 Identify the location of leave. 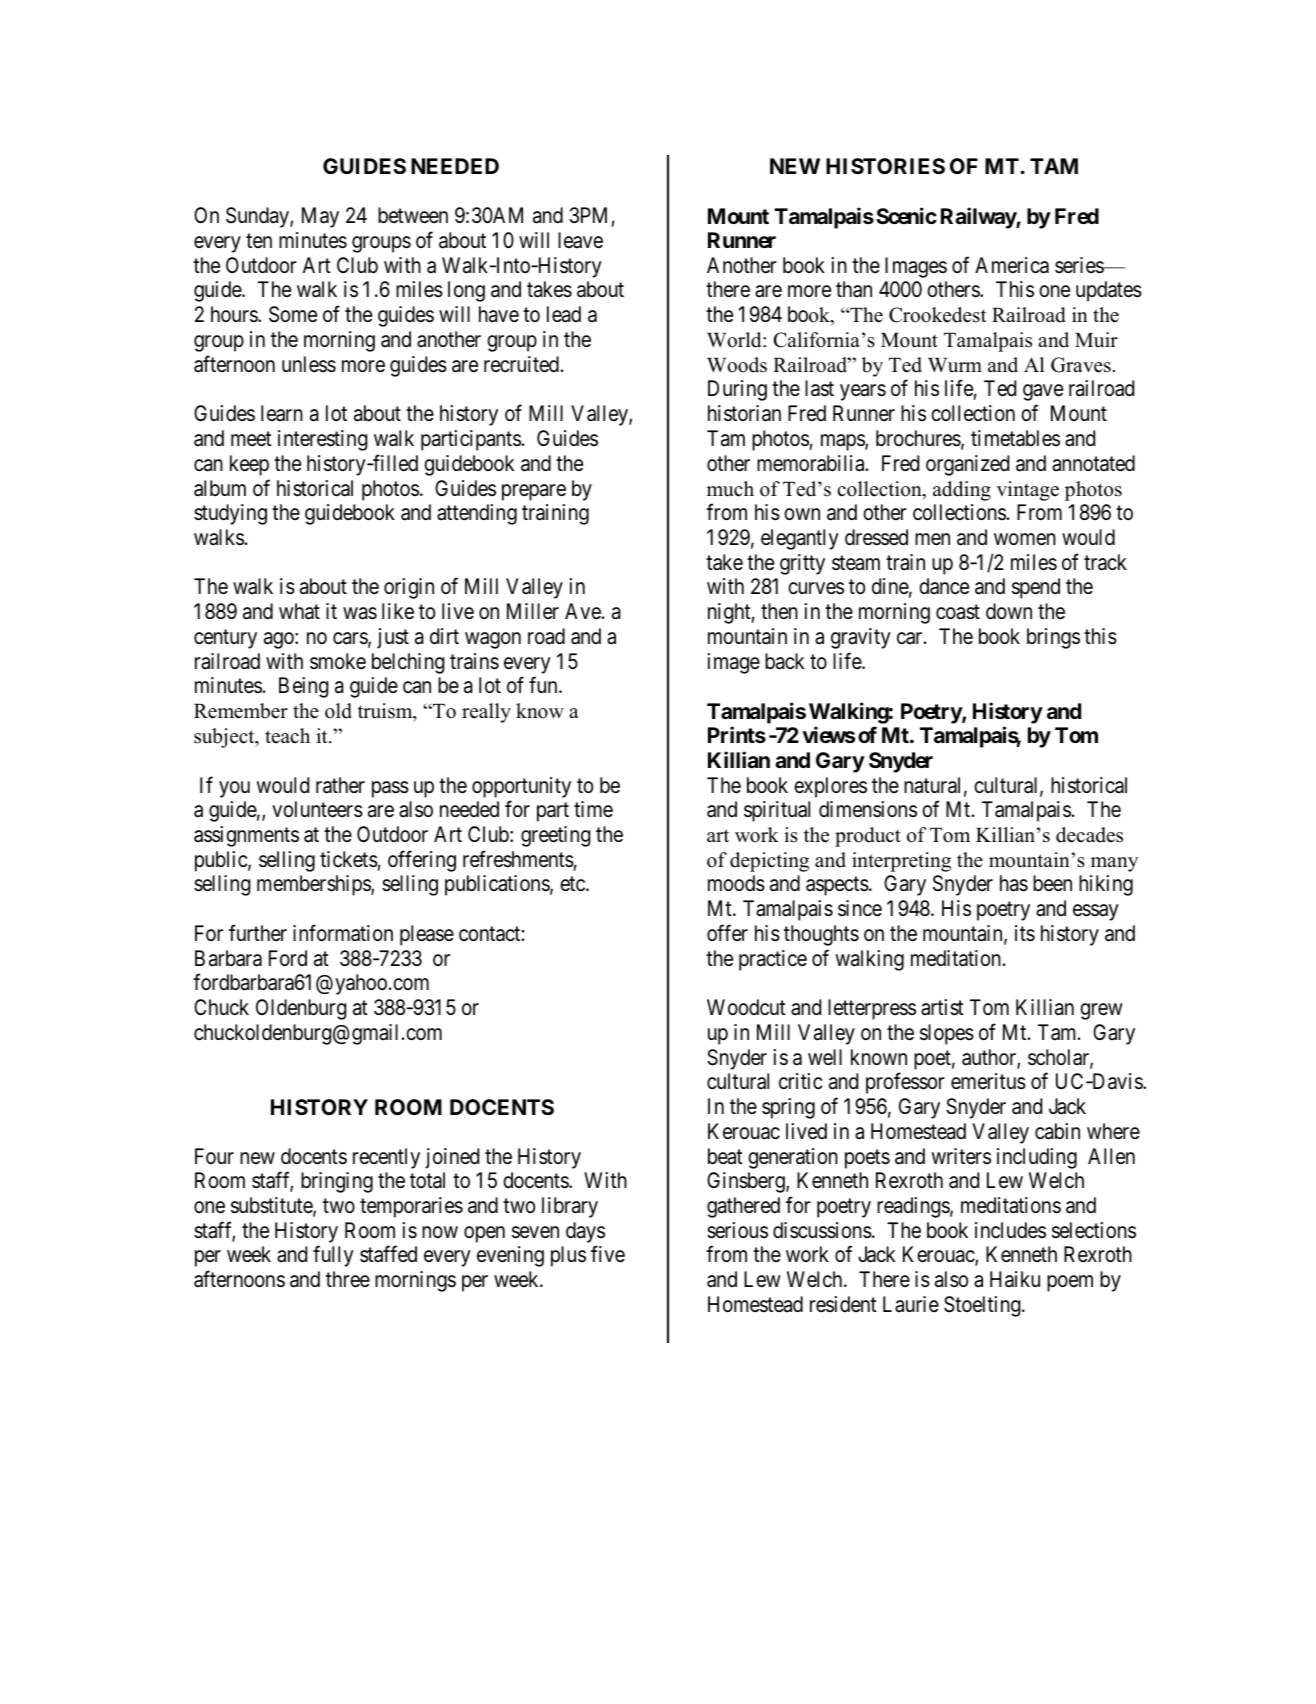
(580, 240).
